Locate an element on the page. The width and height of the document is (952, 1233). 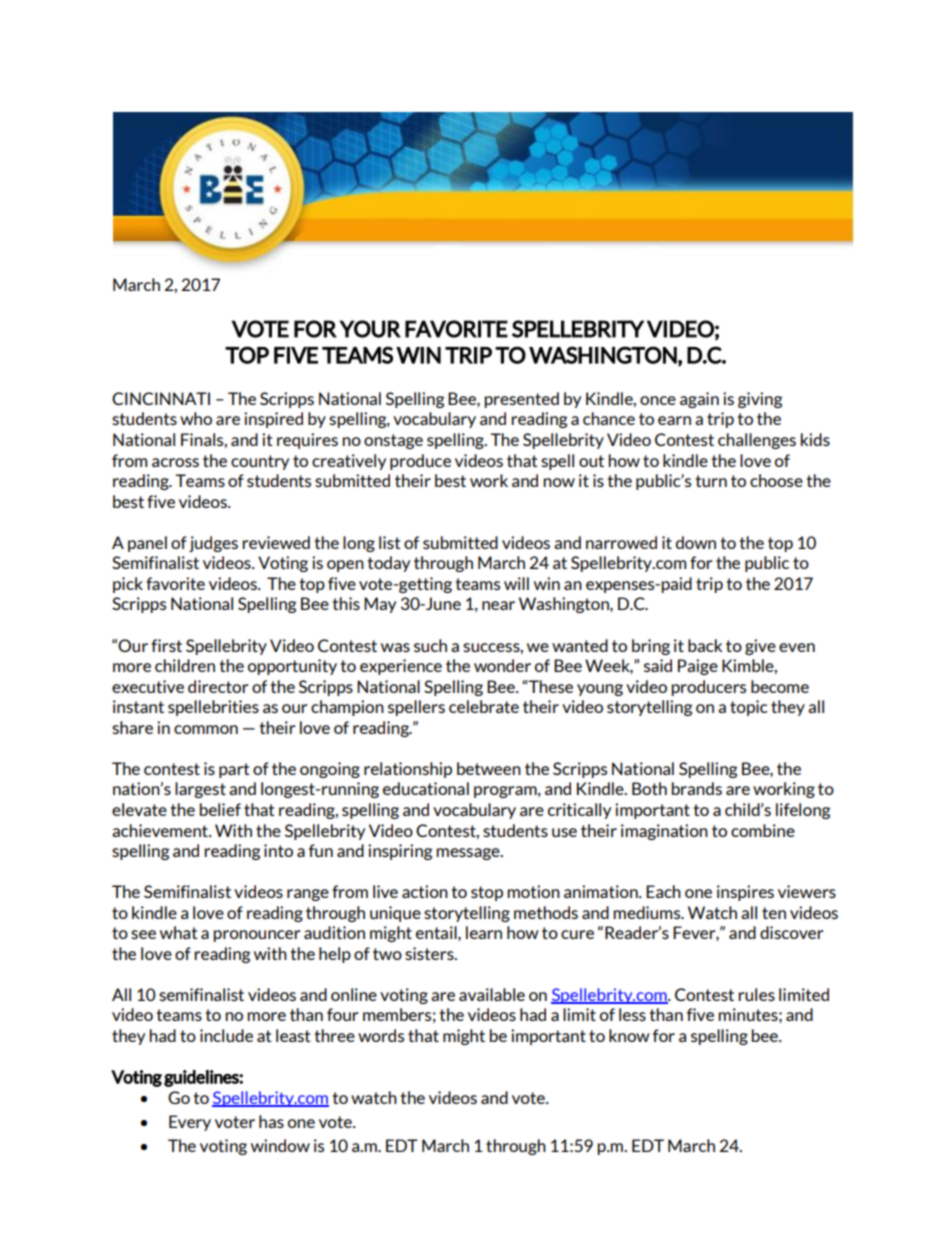
down is located at coordinates (696, 542).
